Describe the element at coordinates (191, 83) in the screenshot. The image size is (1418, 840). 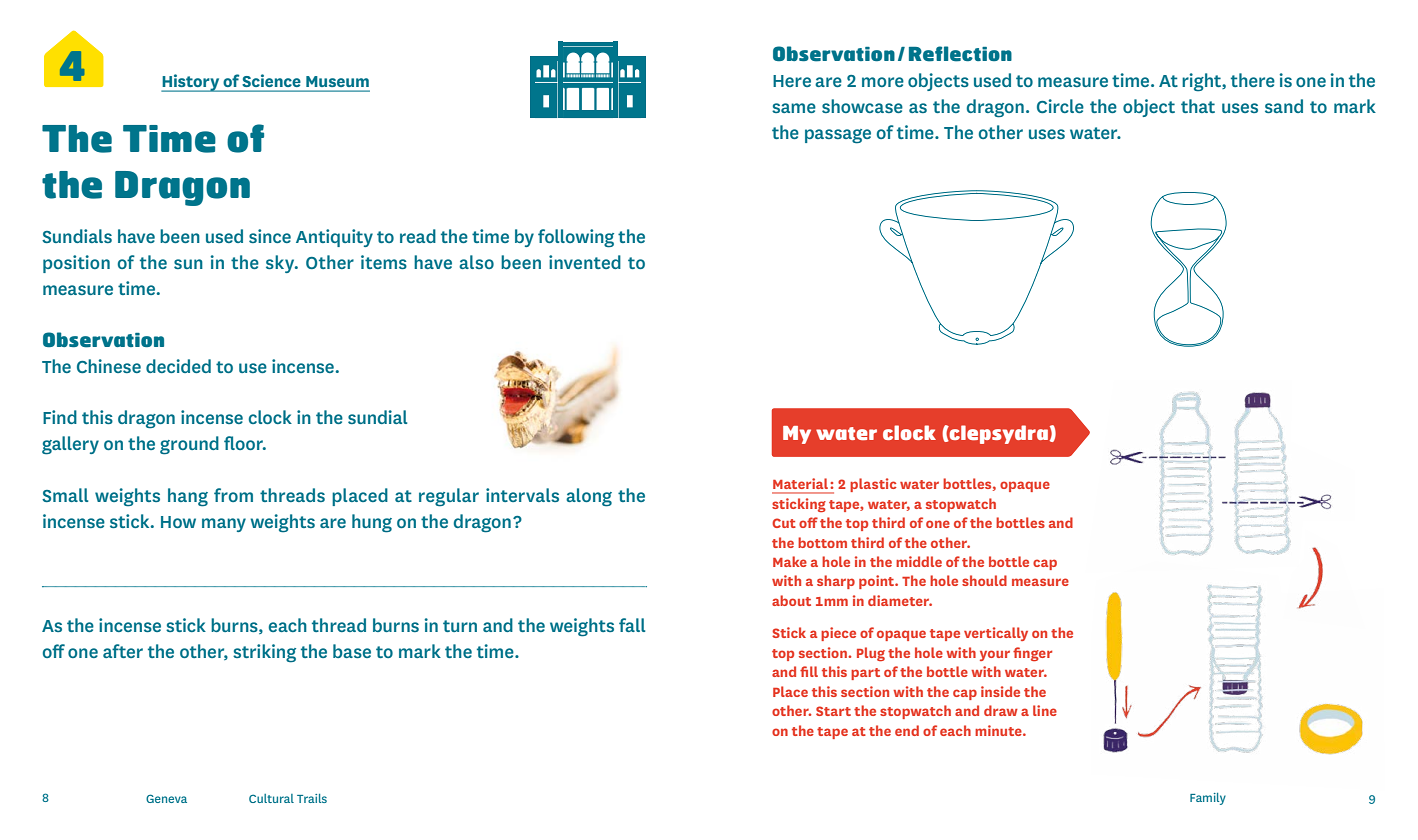
I see `History` at that location.
